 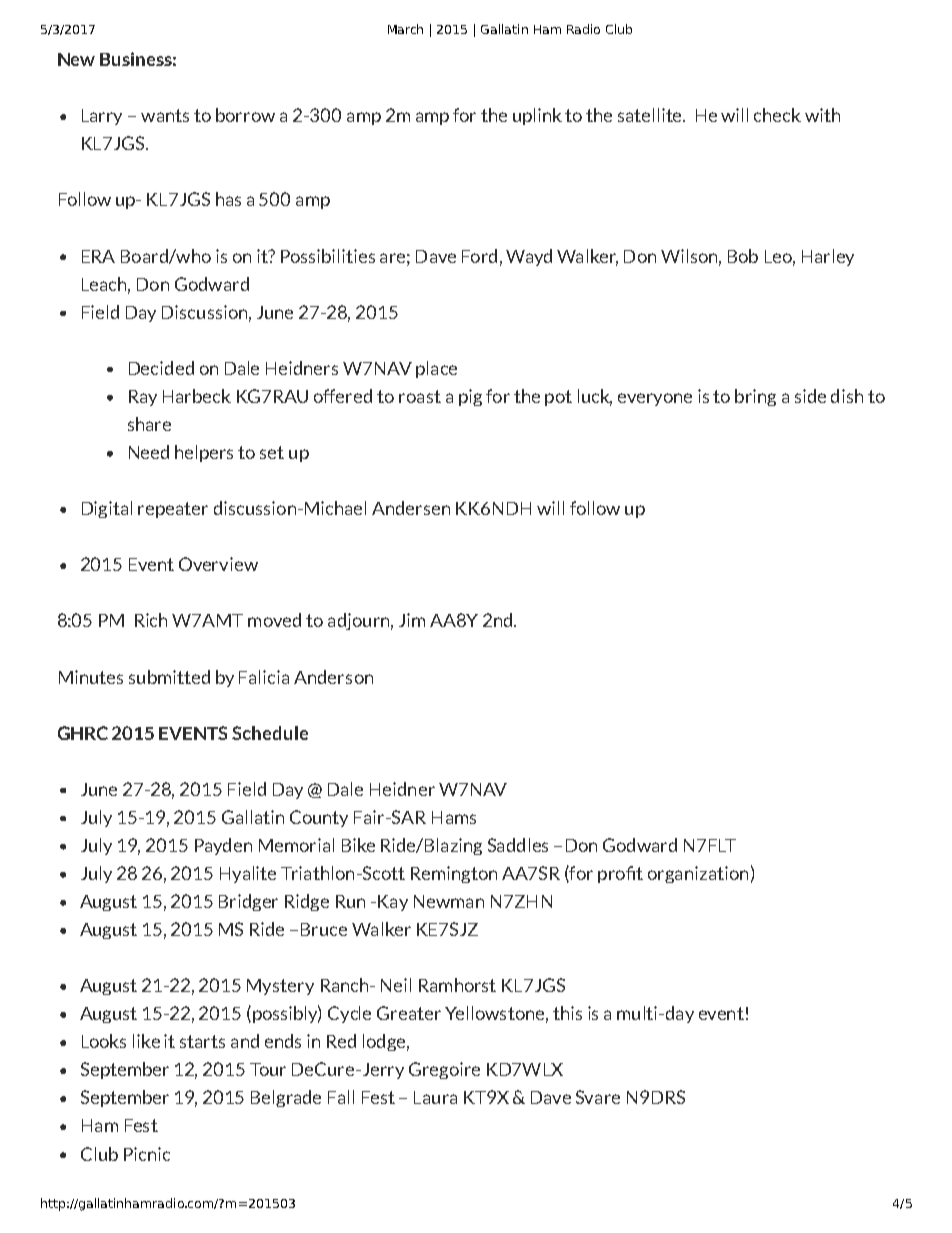 I want to click on Laura, so click(x=435, y=1097).
